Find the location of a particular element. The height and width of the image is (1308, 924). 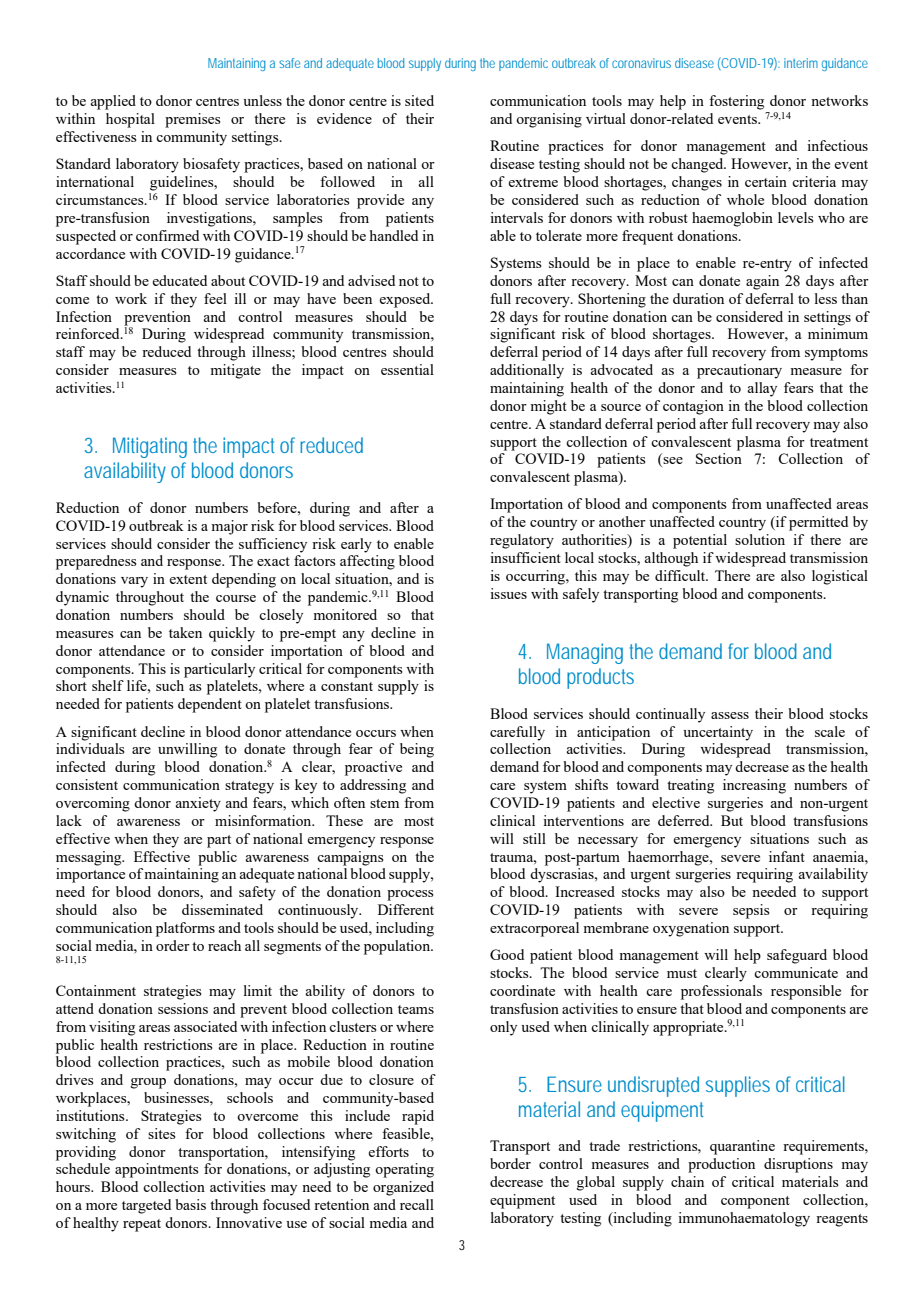

sepsis is located at coordinates (751, 911).
